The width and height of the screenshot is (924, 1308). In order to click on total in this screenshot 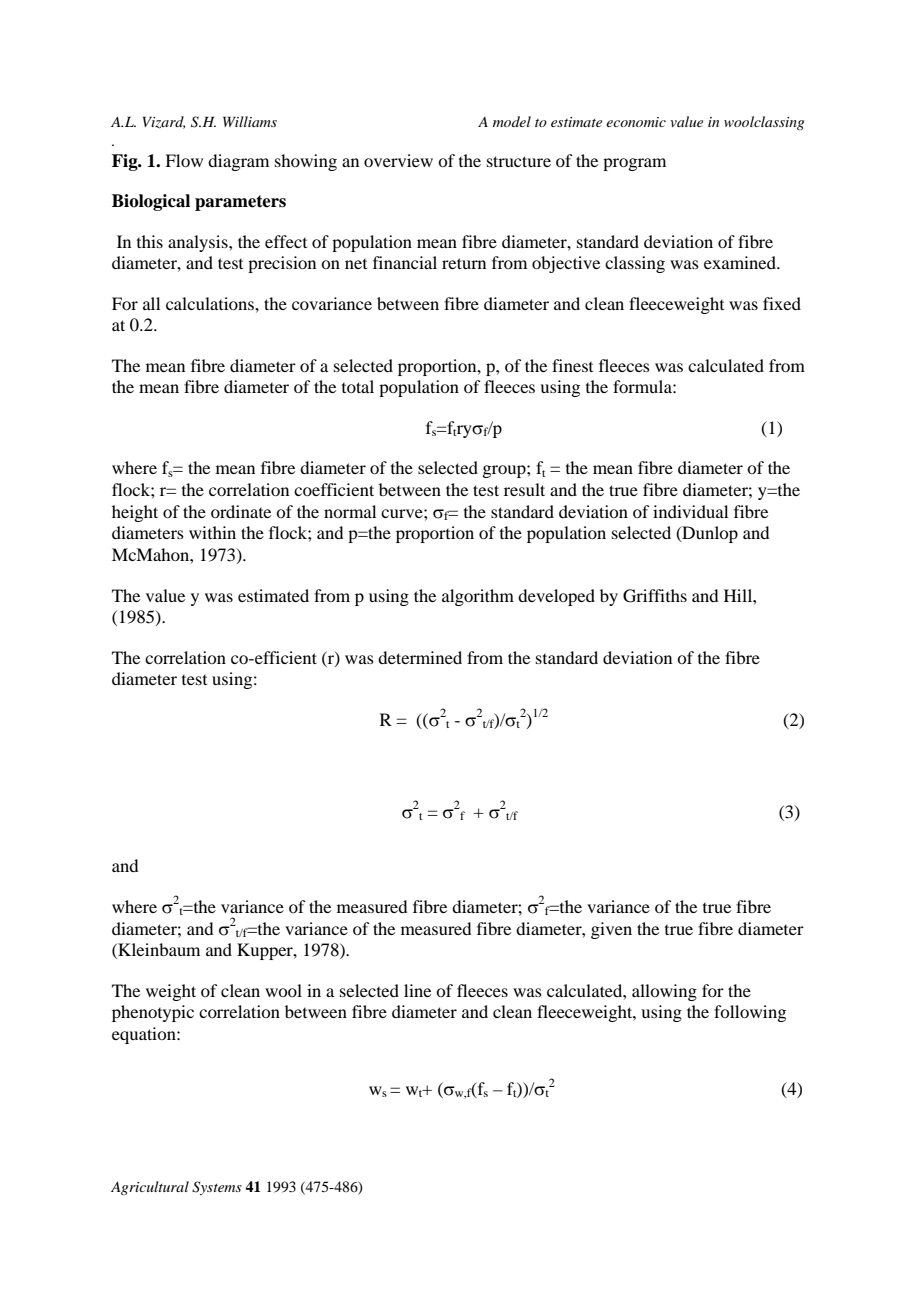, I will do `click(358, 386)`.
